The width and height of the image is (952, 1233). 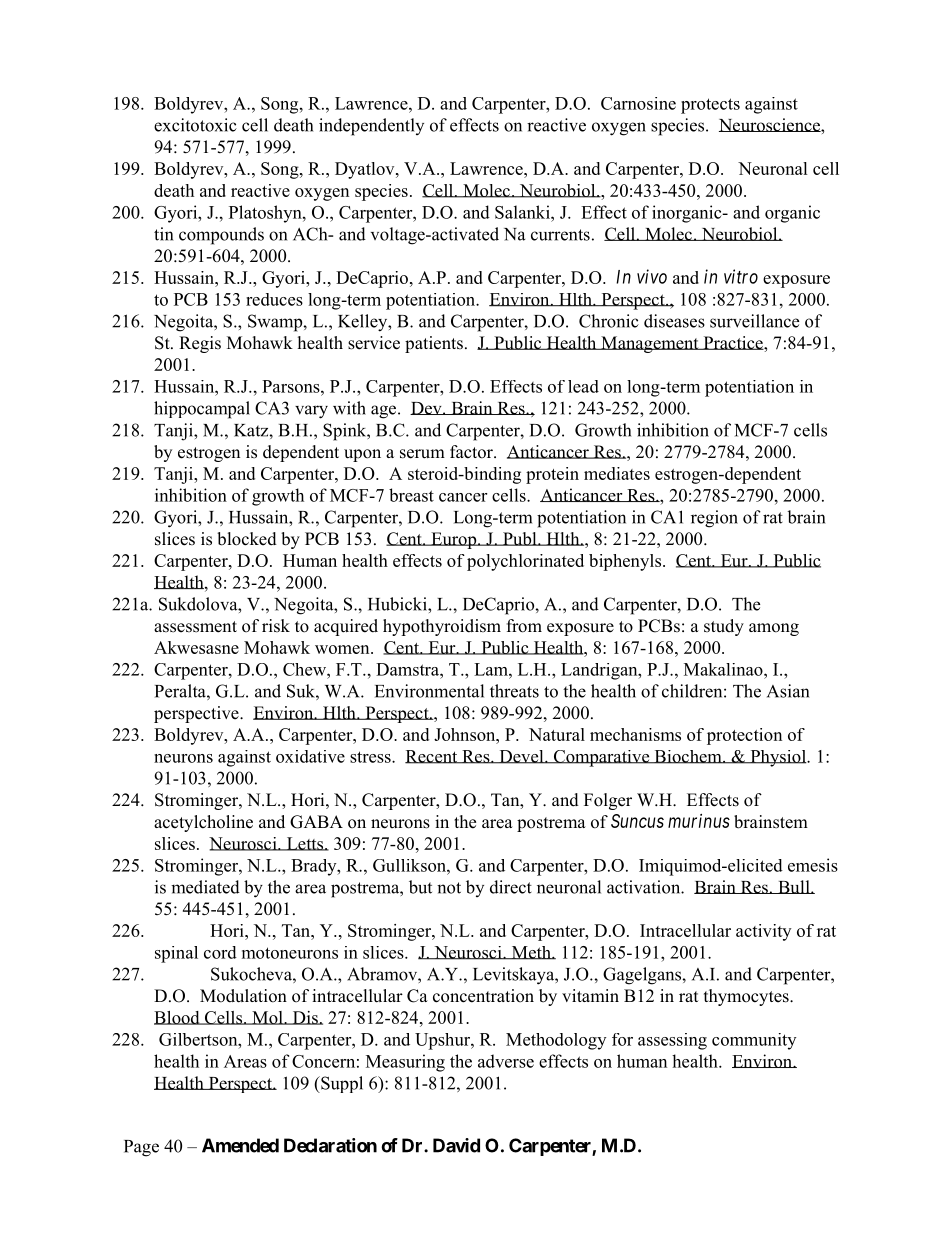 What do you see at coordinates (221, 236) in the image?
I see `compounds` at bounding box center [221, 236].
